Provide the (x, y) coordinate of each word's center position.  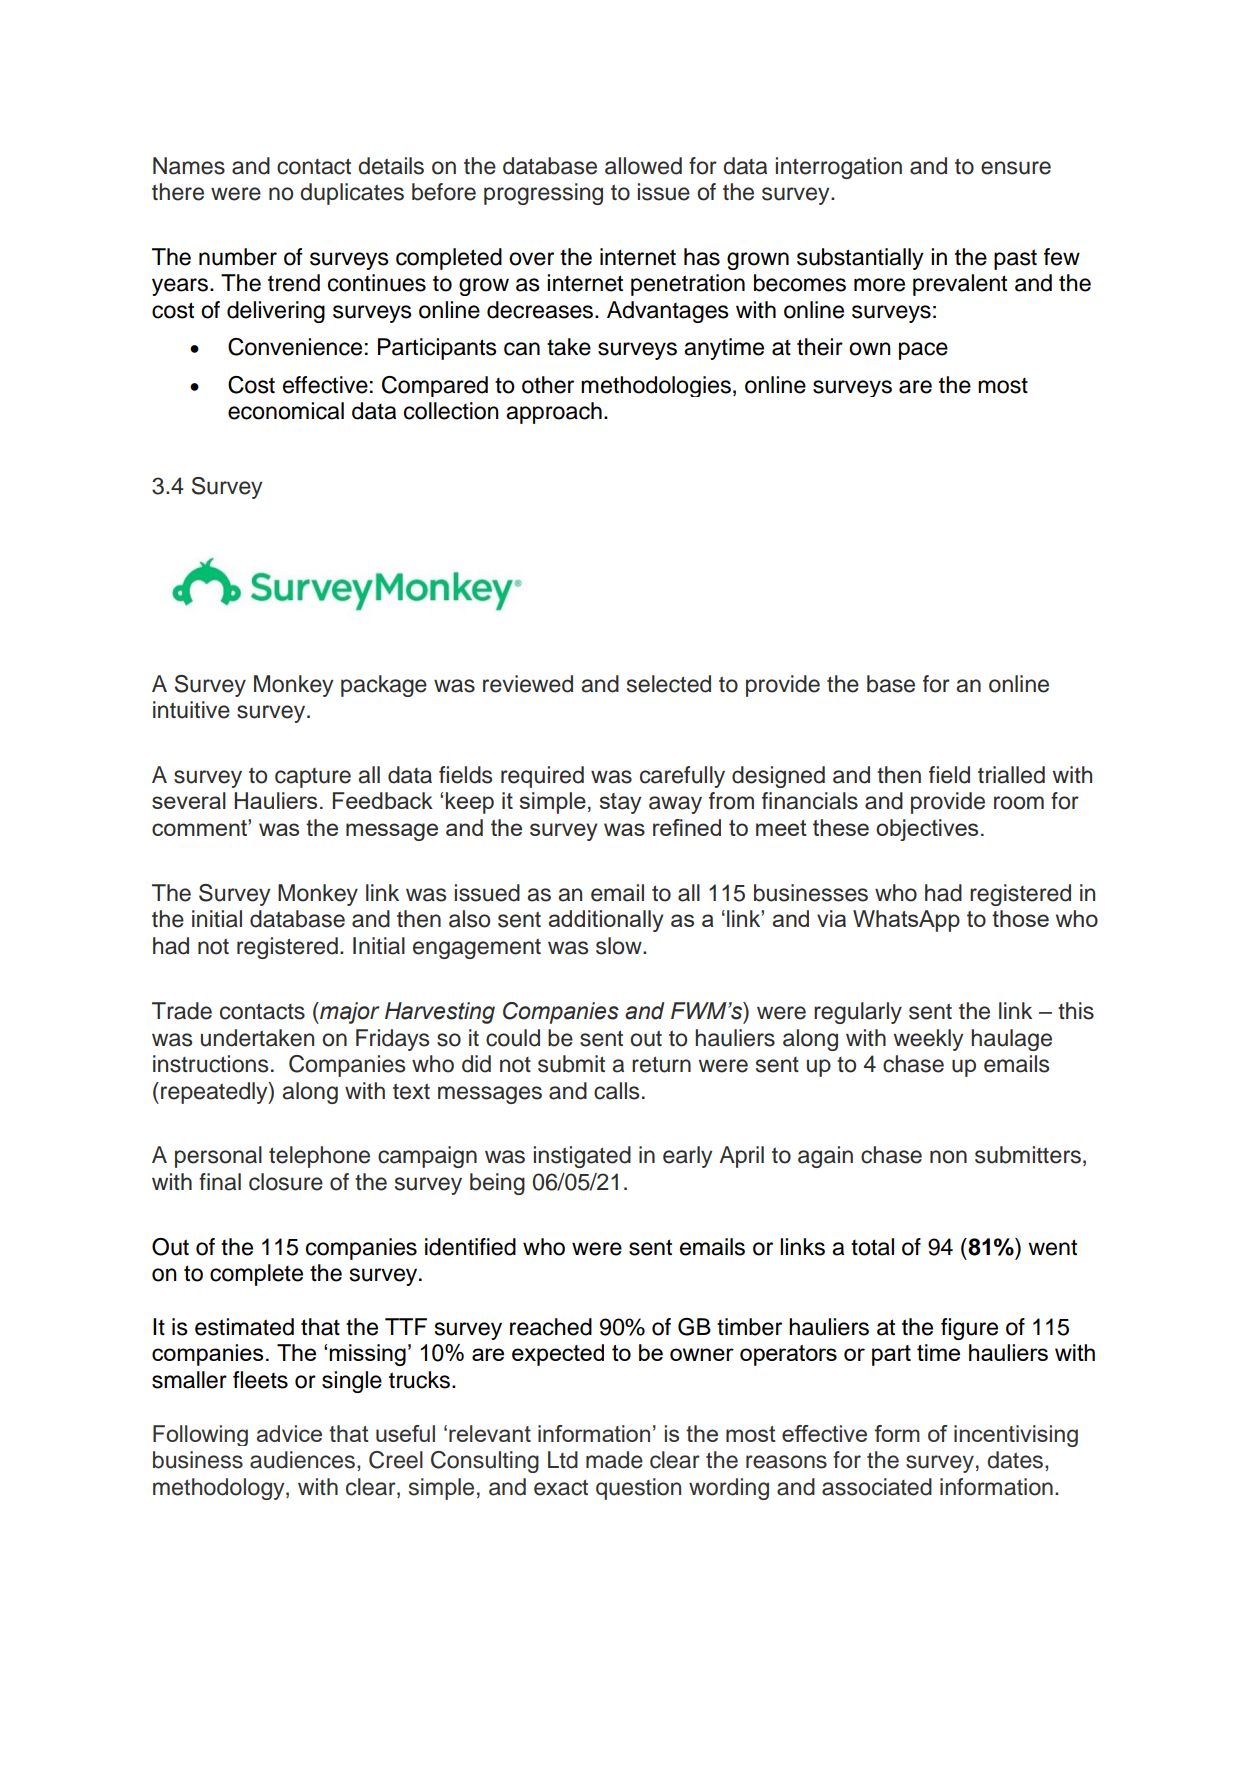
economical (286, 411)
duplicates (352, 194)
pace (923, 351)
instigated (582, 1157)
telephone (319, 1157)
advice (289, 1433)
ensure (1016, 168)
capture (313, 778)
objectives (927, 830)
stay (620, 803)
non (948, 1157)
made (614, 1460)
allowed (643, 166)
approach (554, 413)
